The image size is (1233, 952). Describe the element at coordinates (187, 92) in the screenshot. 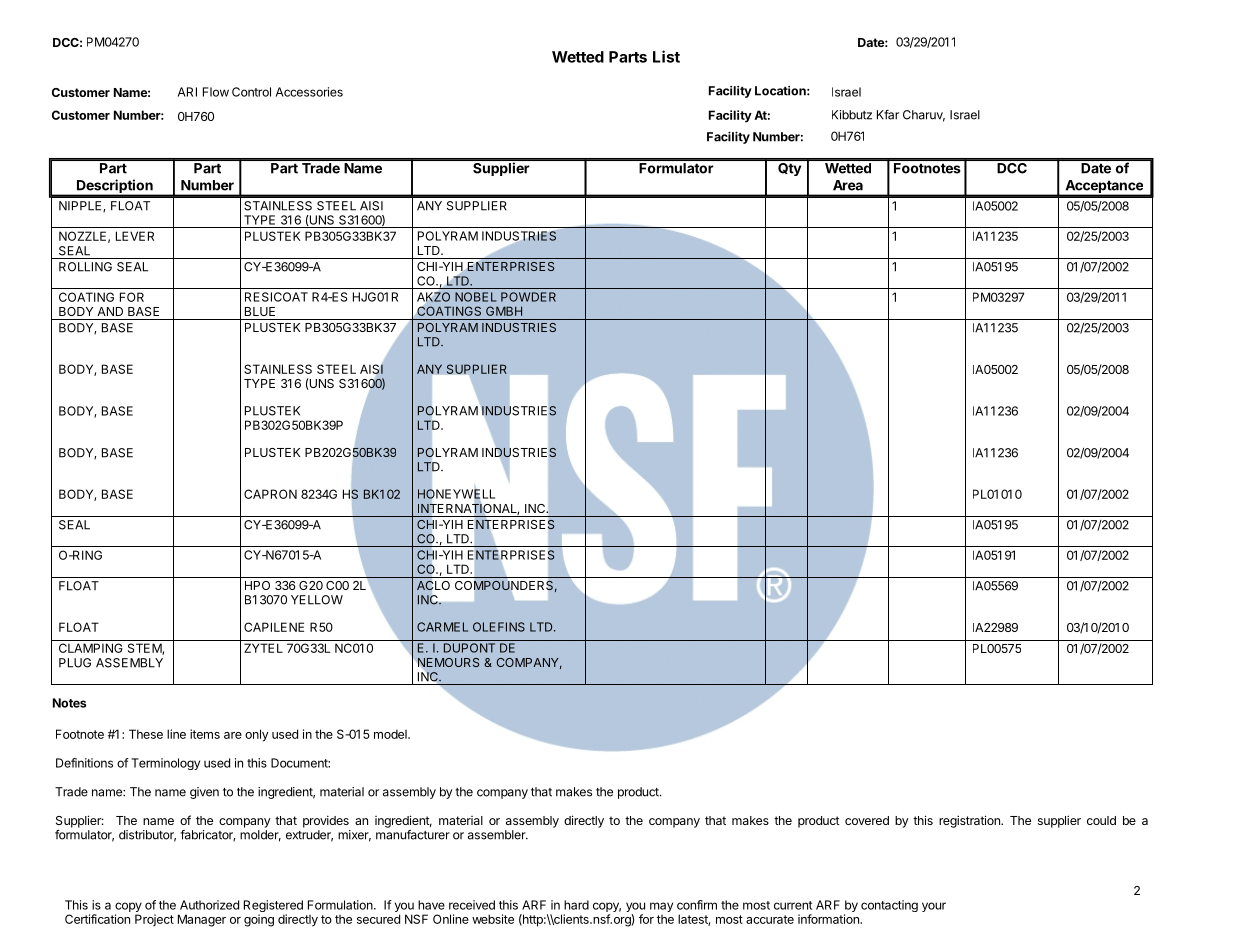

I see `ARI` at that location.
